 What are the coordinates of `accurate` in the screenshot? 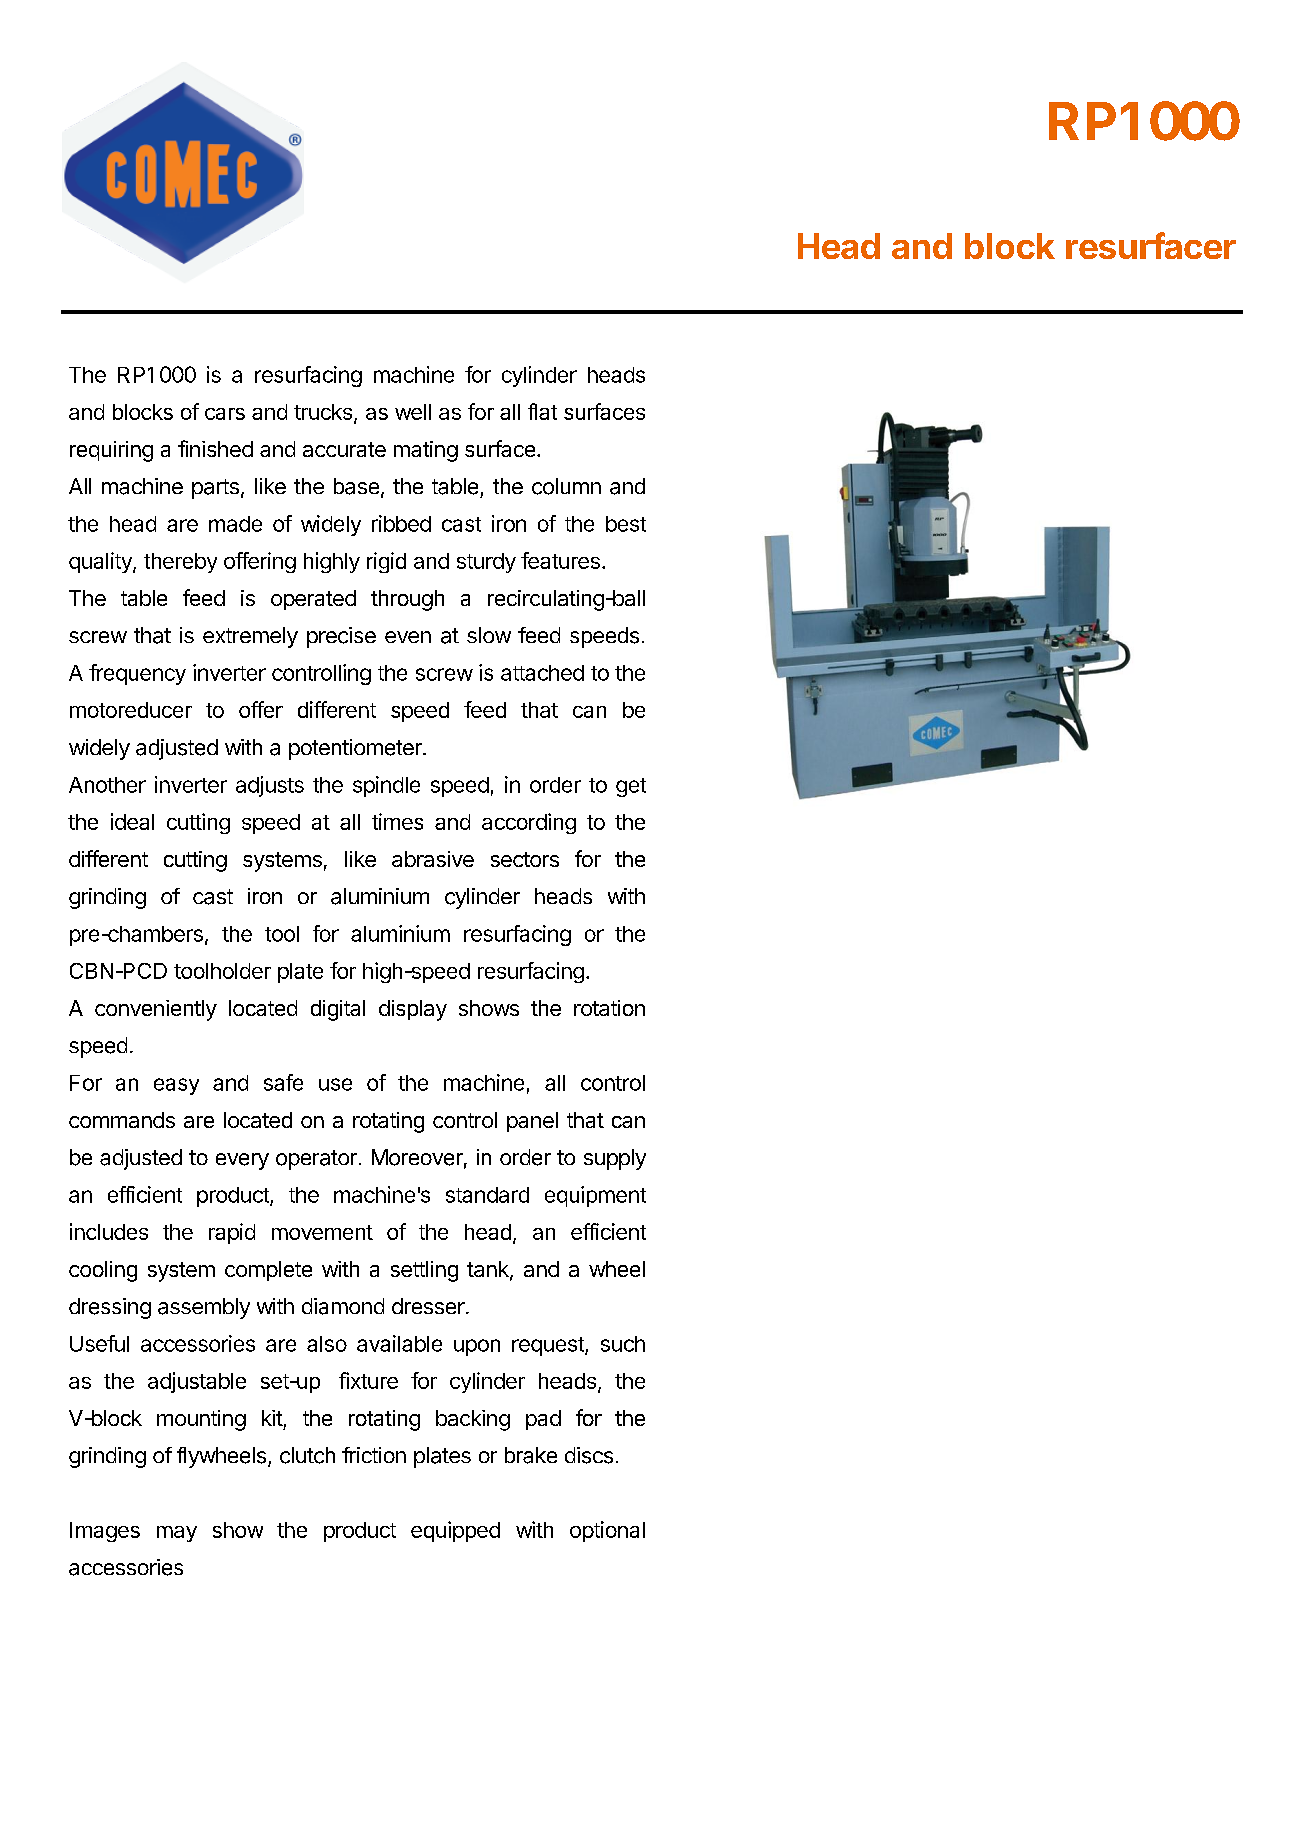 It's located at (344, 449).
